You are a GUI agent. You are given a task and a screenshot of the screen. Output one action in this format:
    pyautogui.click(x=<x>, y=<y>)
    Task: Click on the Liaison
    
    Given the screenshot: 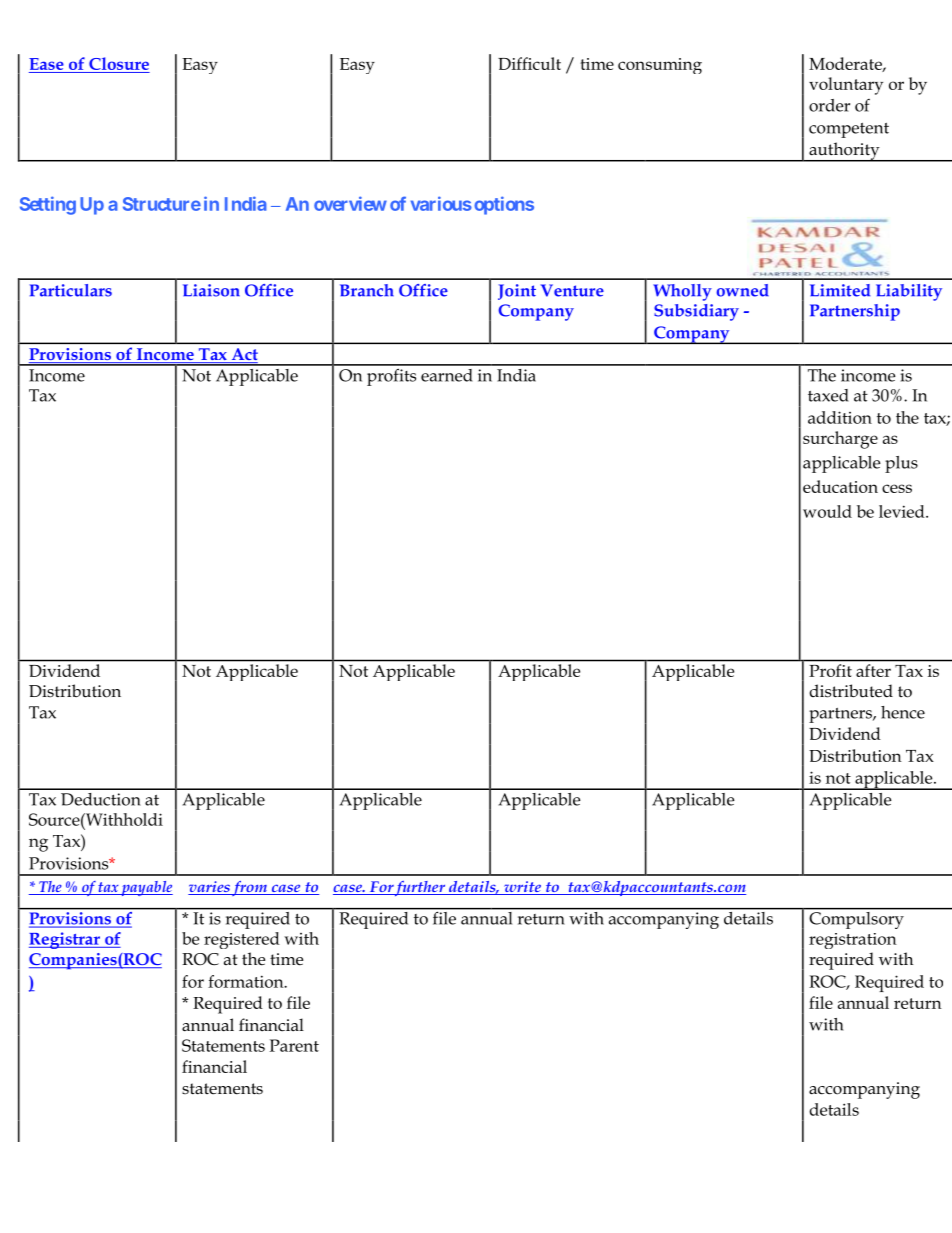 What is the action you would take?
    pyautogui.click(x=211, y=290)
